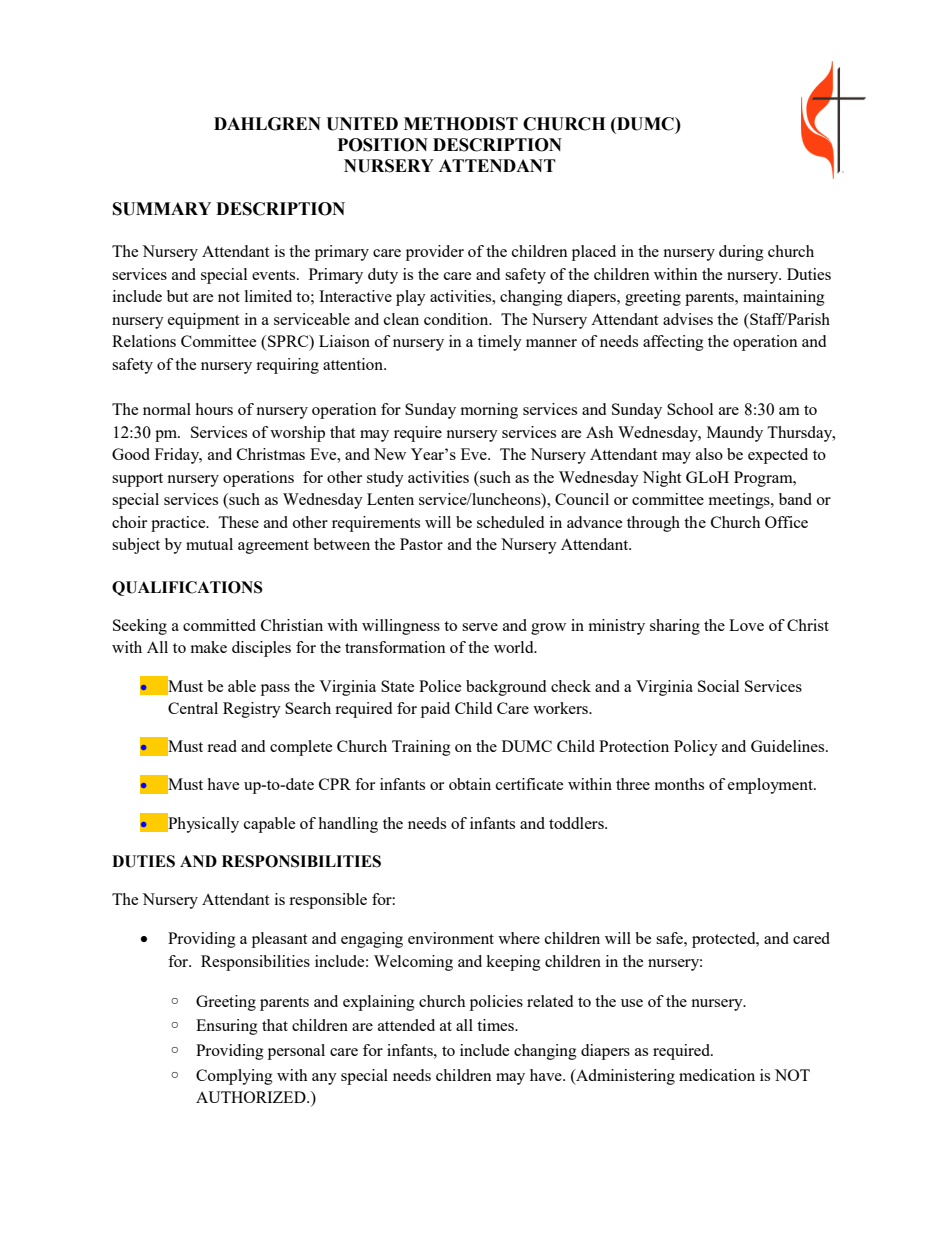  I want to click on committed, so click(219, 625).
